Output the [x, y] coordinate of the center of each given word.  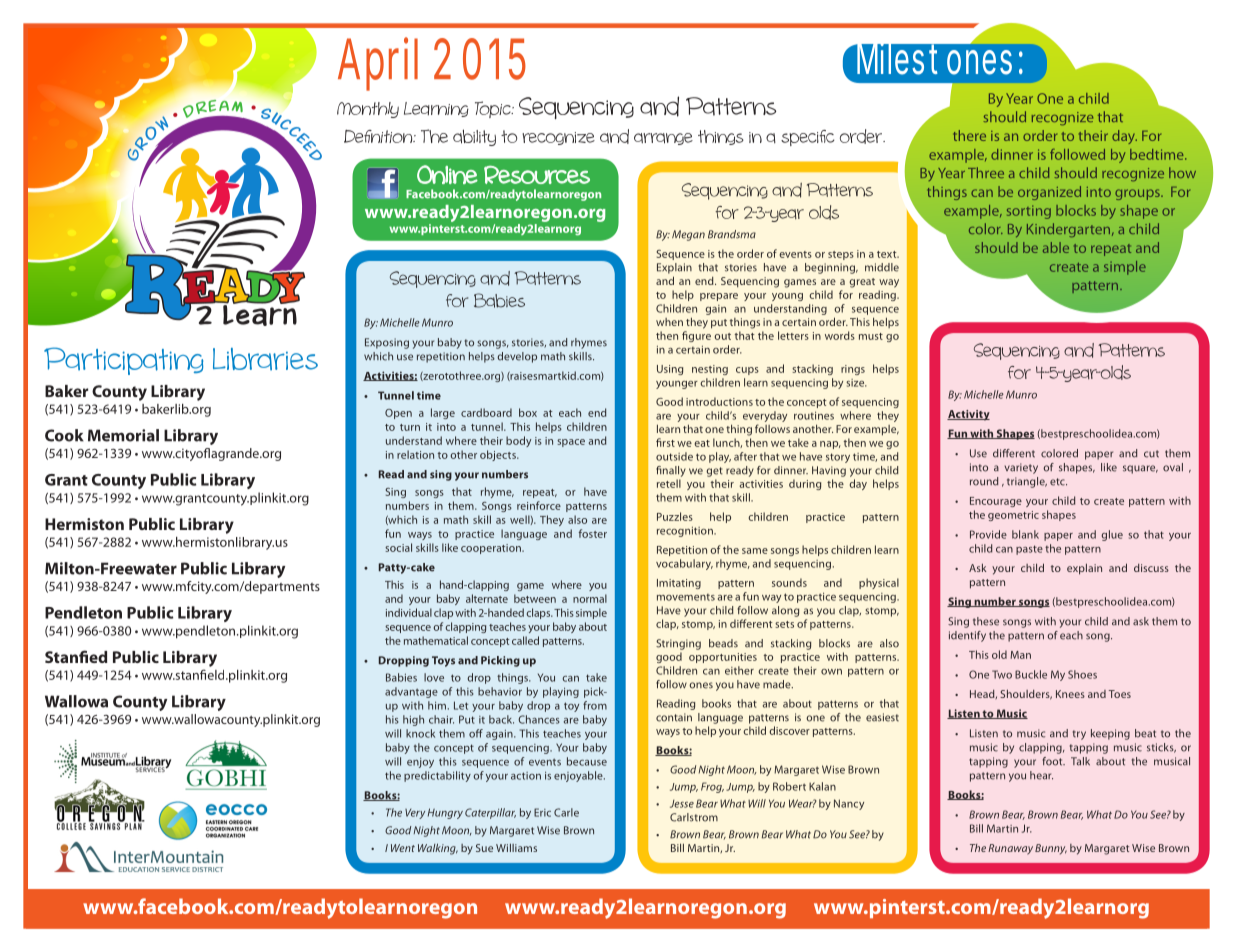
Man [1021, 655]
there [969, 135]
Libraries [265, 359]
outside [674, 456]
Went [403, 848]
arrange [663, 139]
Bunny [1051, 849]
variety [1021, 468]
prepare [719, 297]
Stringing [678, 644]
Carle [566, 812]
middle [882, 267]
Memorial [123, 435]
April [378, 64]
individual [409, 612]
